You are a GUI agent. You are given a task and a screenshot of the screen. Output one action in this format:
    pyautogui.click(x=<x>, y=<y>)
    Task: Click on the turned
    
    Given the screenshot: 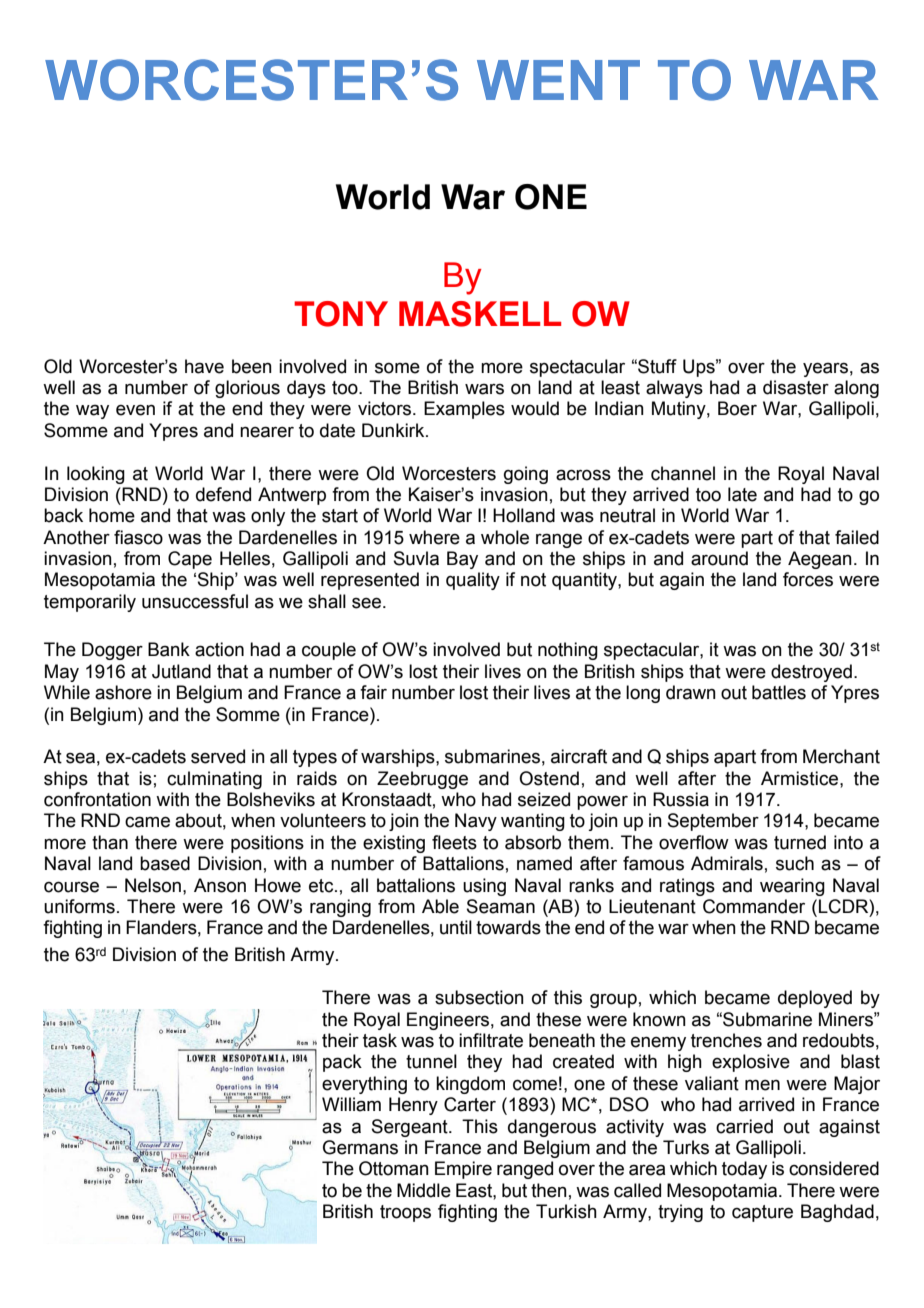 What is the action you would take?
    pyautogui.click(x=800, y=842)
